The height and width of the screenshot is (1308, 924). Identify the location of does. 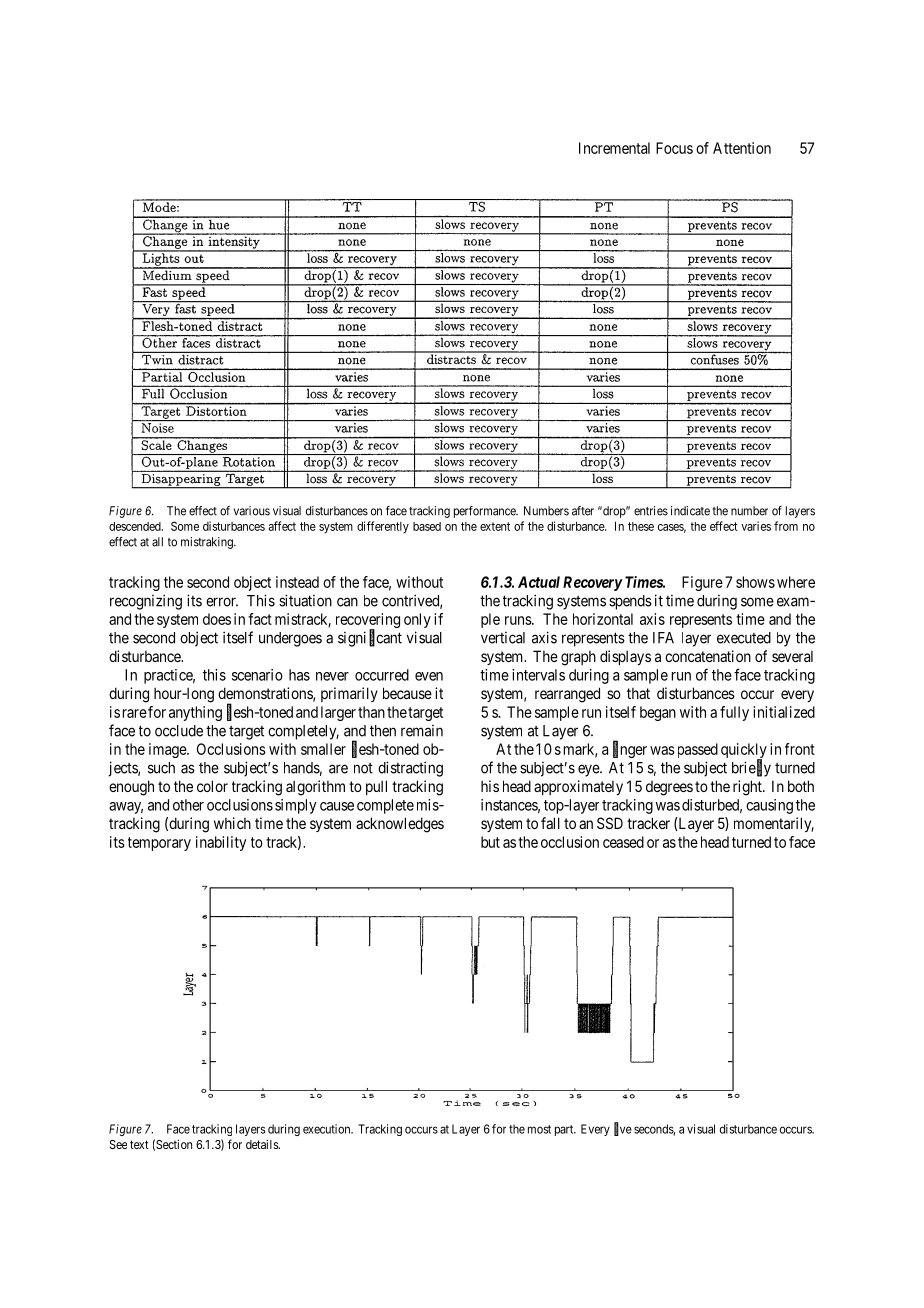
(217, 619).
